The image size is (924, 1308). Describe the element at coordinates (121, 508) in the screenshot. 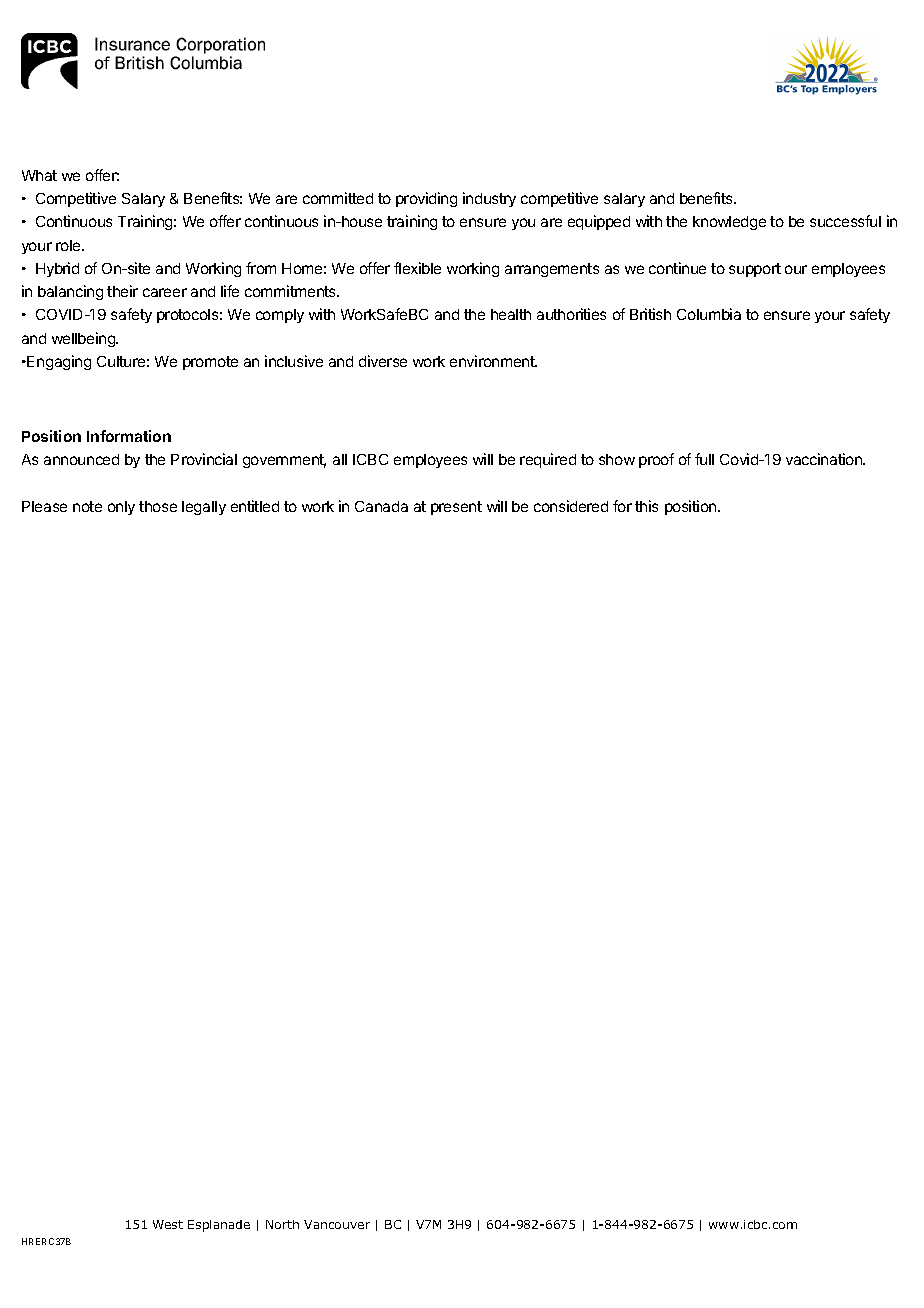

I see `only` at that location.
